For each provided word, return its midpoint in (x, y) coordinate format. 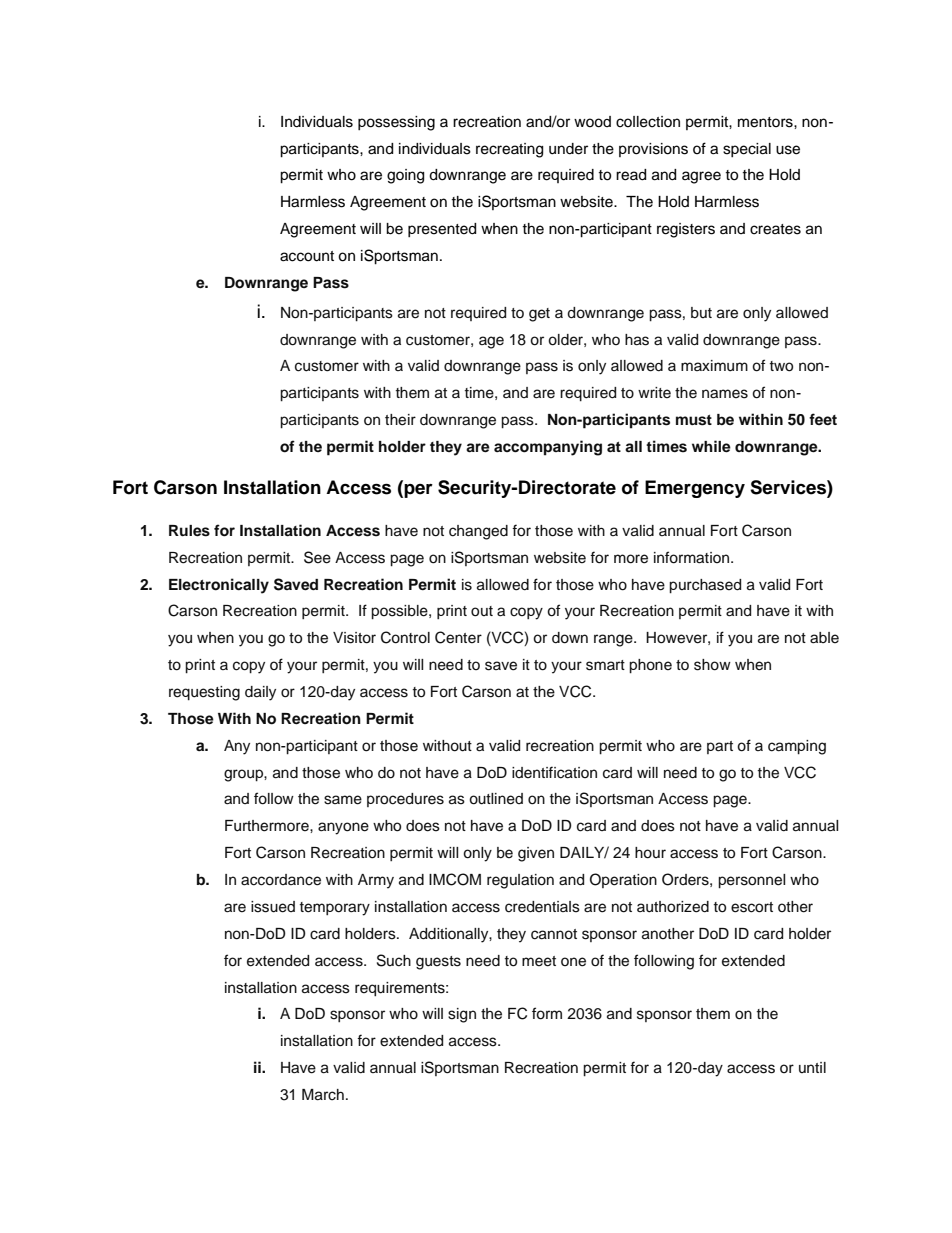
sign (462, 1015)
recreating (509, 150)
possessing (396, 123)
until (812, 1067)
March (323, 1095)
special (747, 150)
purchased (705, 586)
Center (458, 637)
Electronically (219, 586)
